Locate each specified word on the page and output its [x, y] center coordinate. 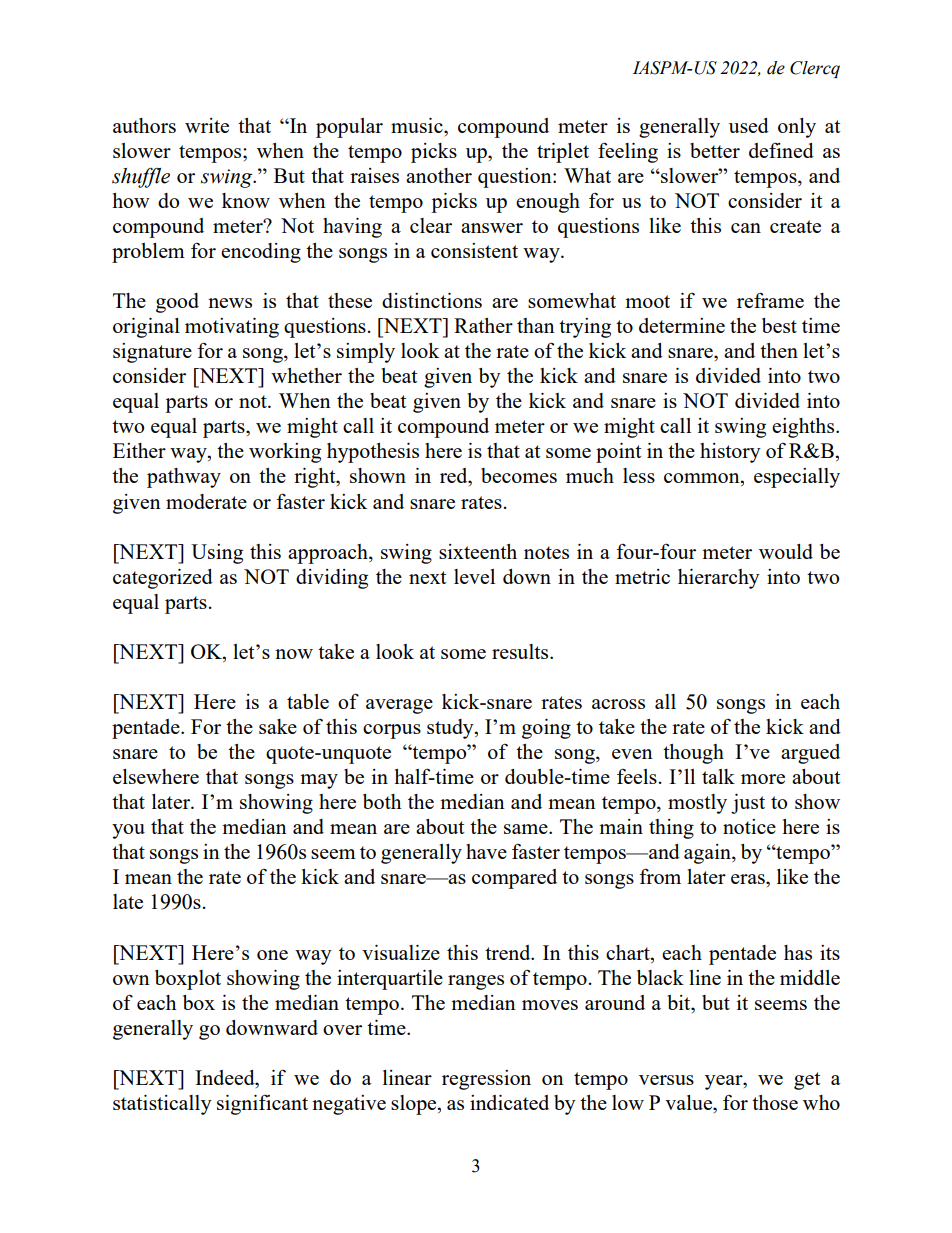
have [486, 851]
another [439, 175]
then [779, 350]
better [715, 150]
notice [749, 826]
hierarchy [719, 579]
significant [262, 1105]
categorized [163, 579]
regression [486, 1080]
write [207, 125]
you [128, 831]
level [474, 576]
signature [152, 353]
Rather [483, 325]
